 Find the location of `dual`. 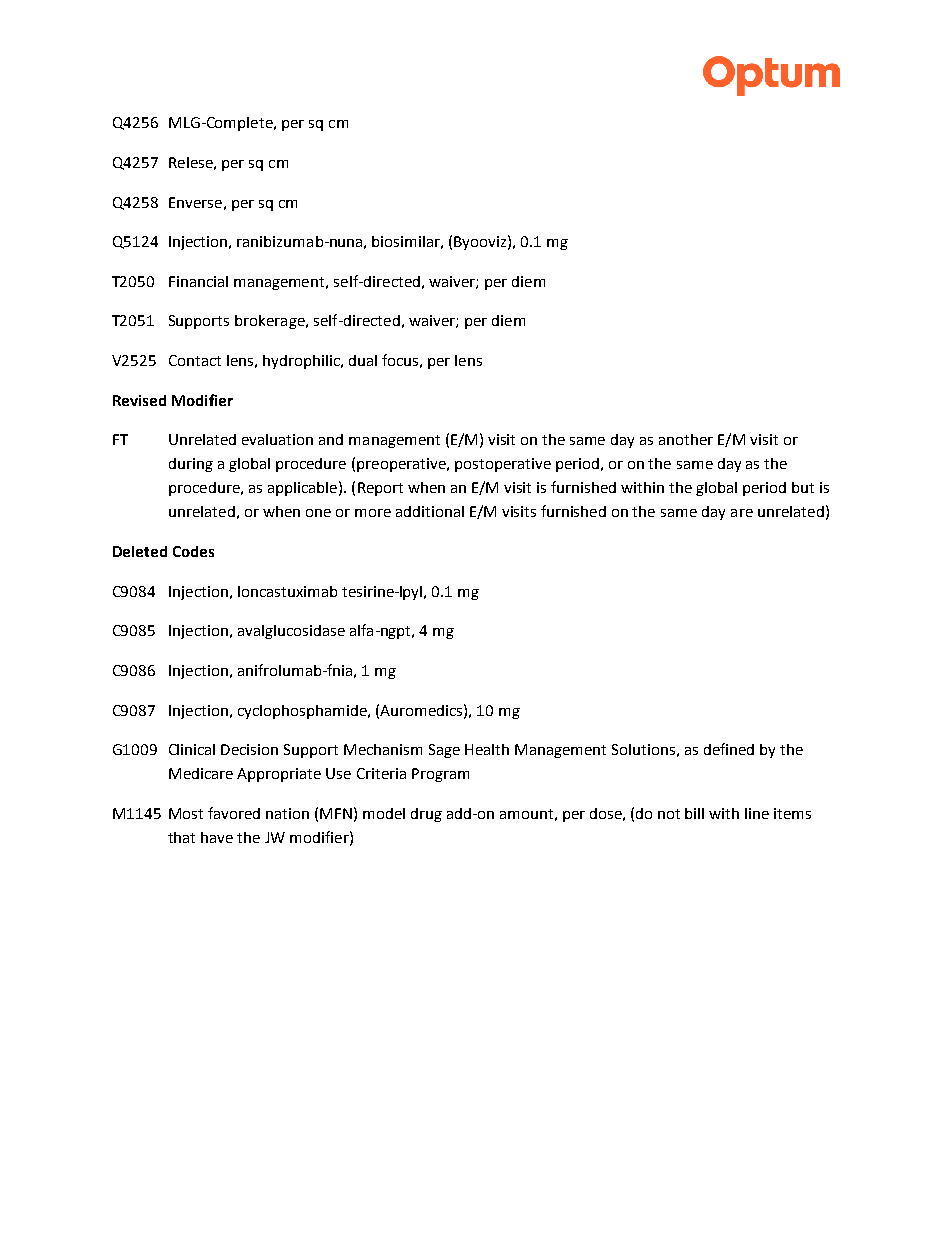

dual is located at coordinates (363, 360).
